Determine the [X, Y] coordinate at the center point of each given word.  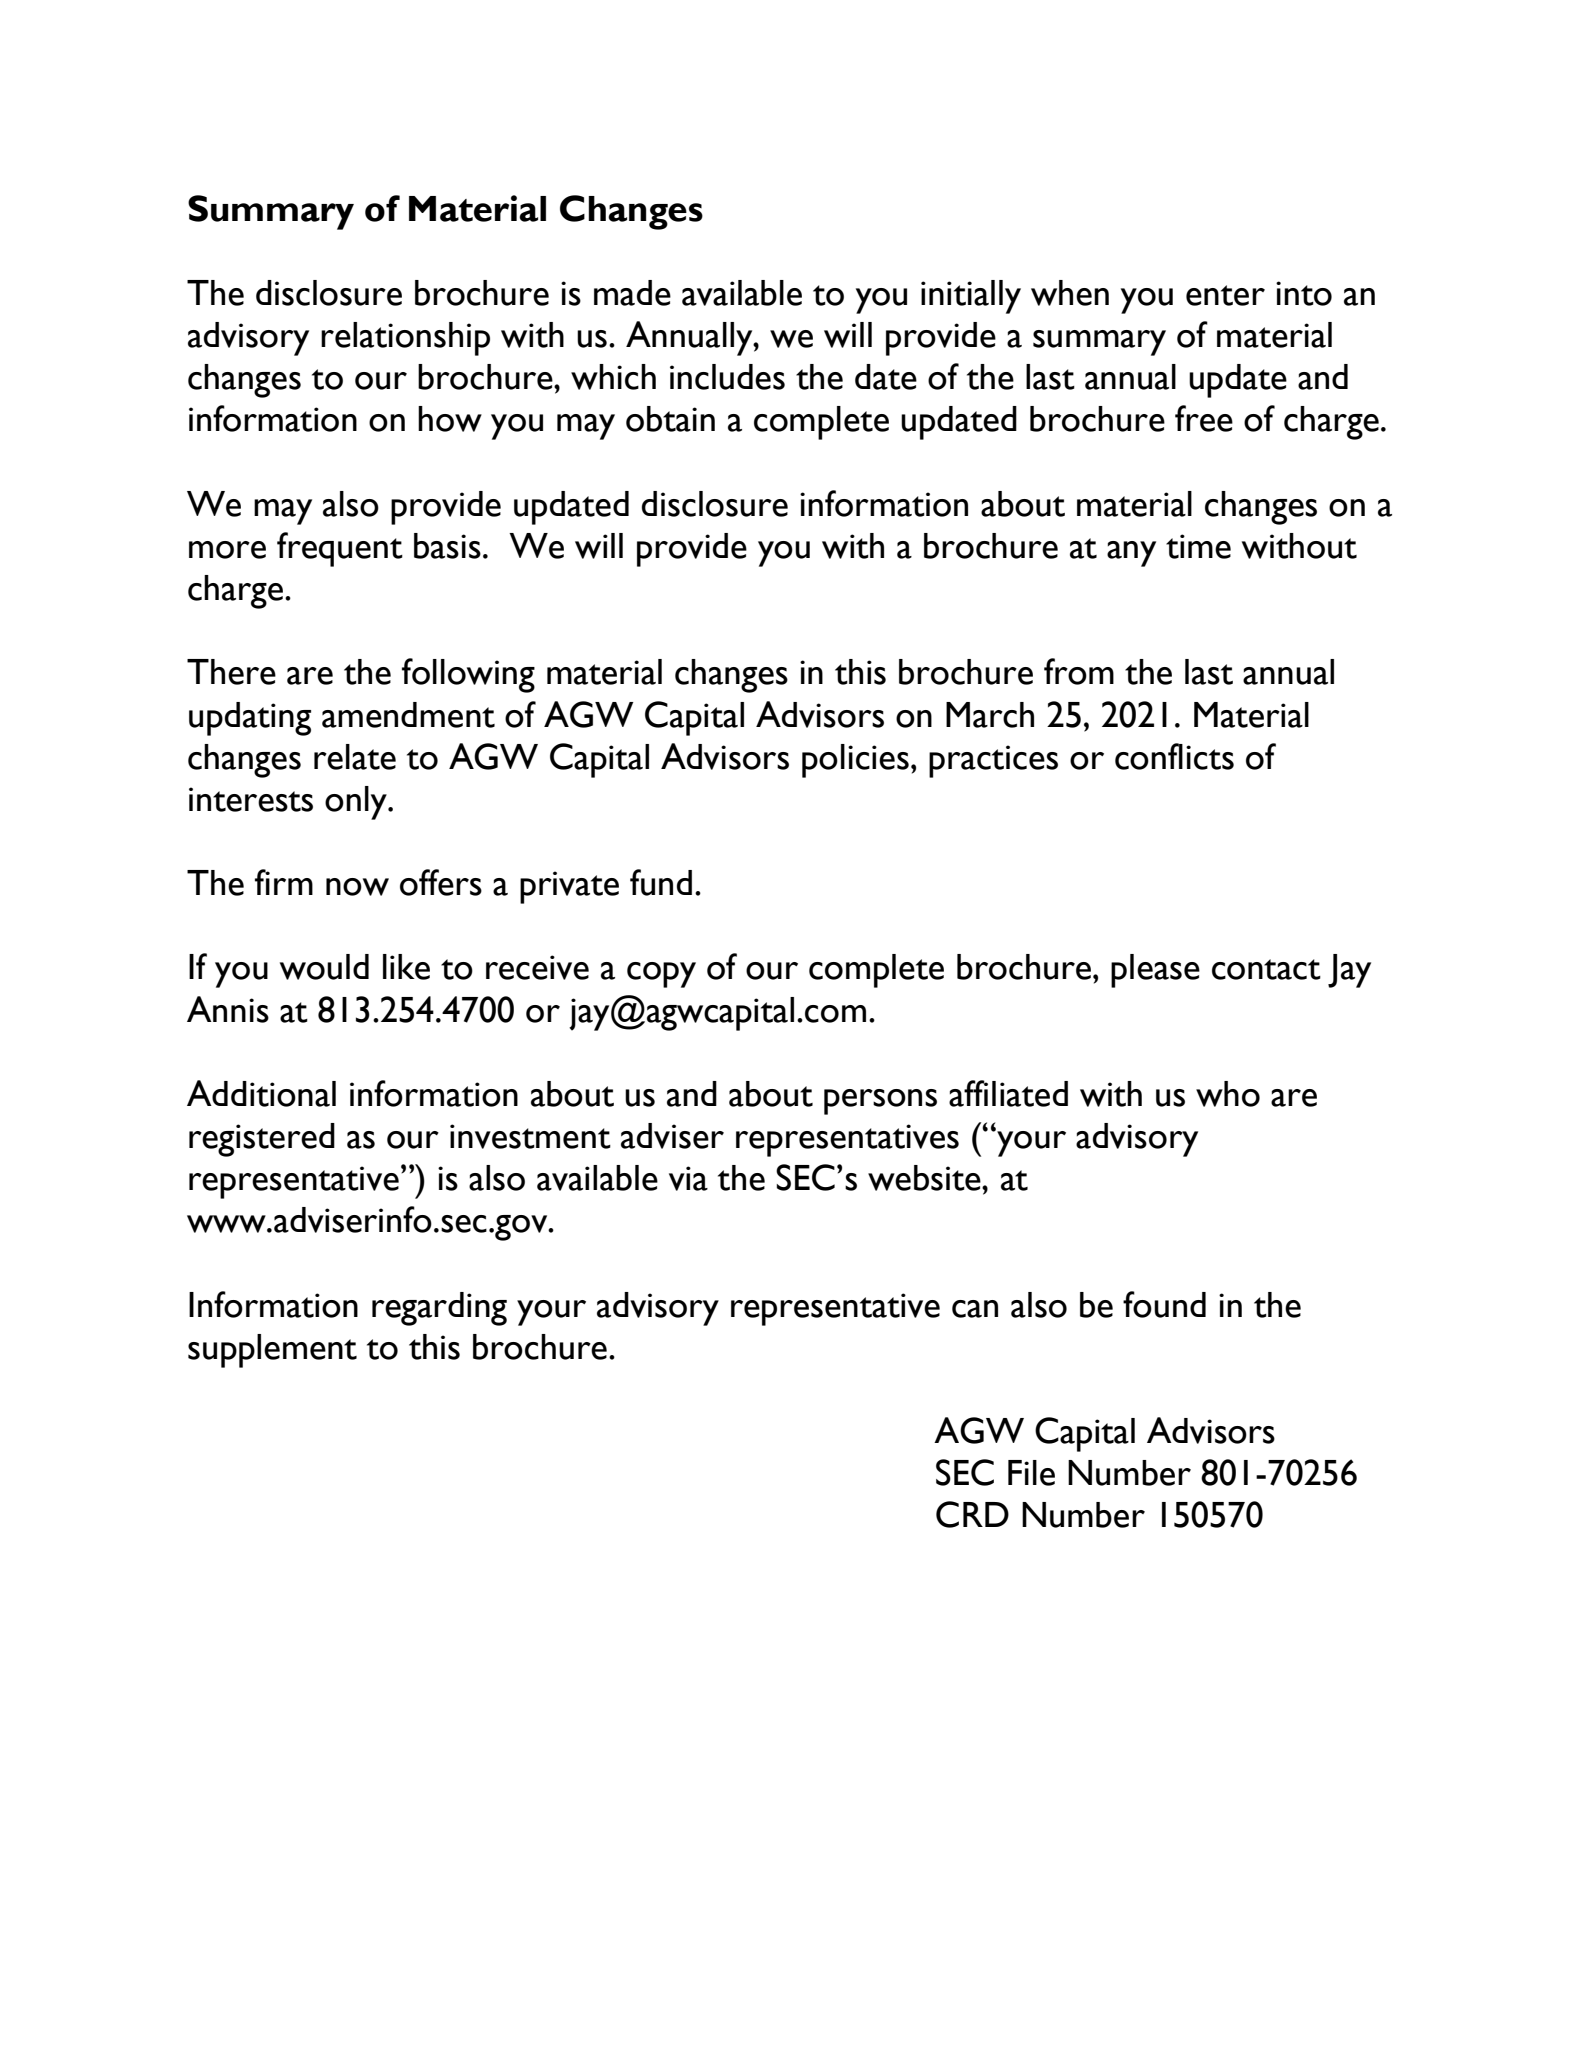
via [688, 1178]
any [1131, 554]
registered [262, 1140]
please [1155, 971]
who [1228, 1094]
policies [855, 761]
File [1031, 1473]
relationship [405, 339]
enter [1225, 295]
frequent [340, 549]
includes [727, 377]
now [357, 887]
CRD [972, 1514]
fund [661, 882]
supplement [272, 1351]
